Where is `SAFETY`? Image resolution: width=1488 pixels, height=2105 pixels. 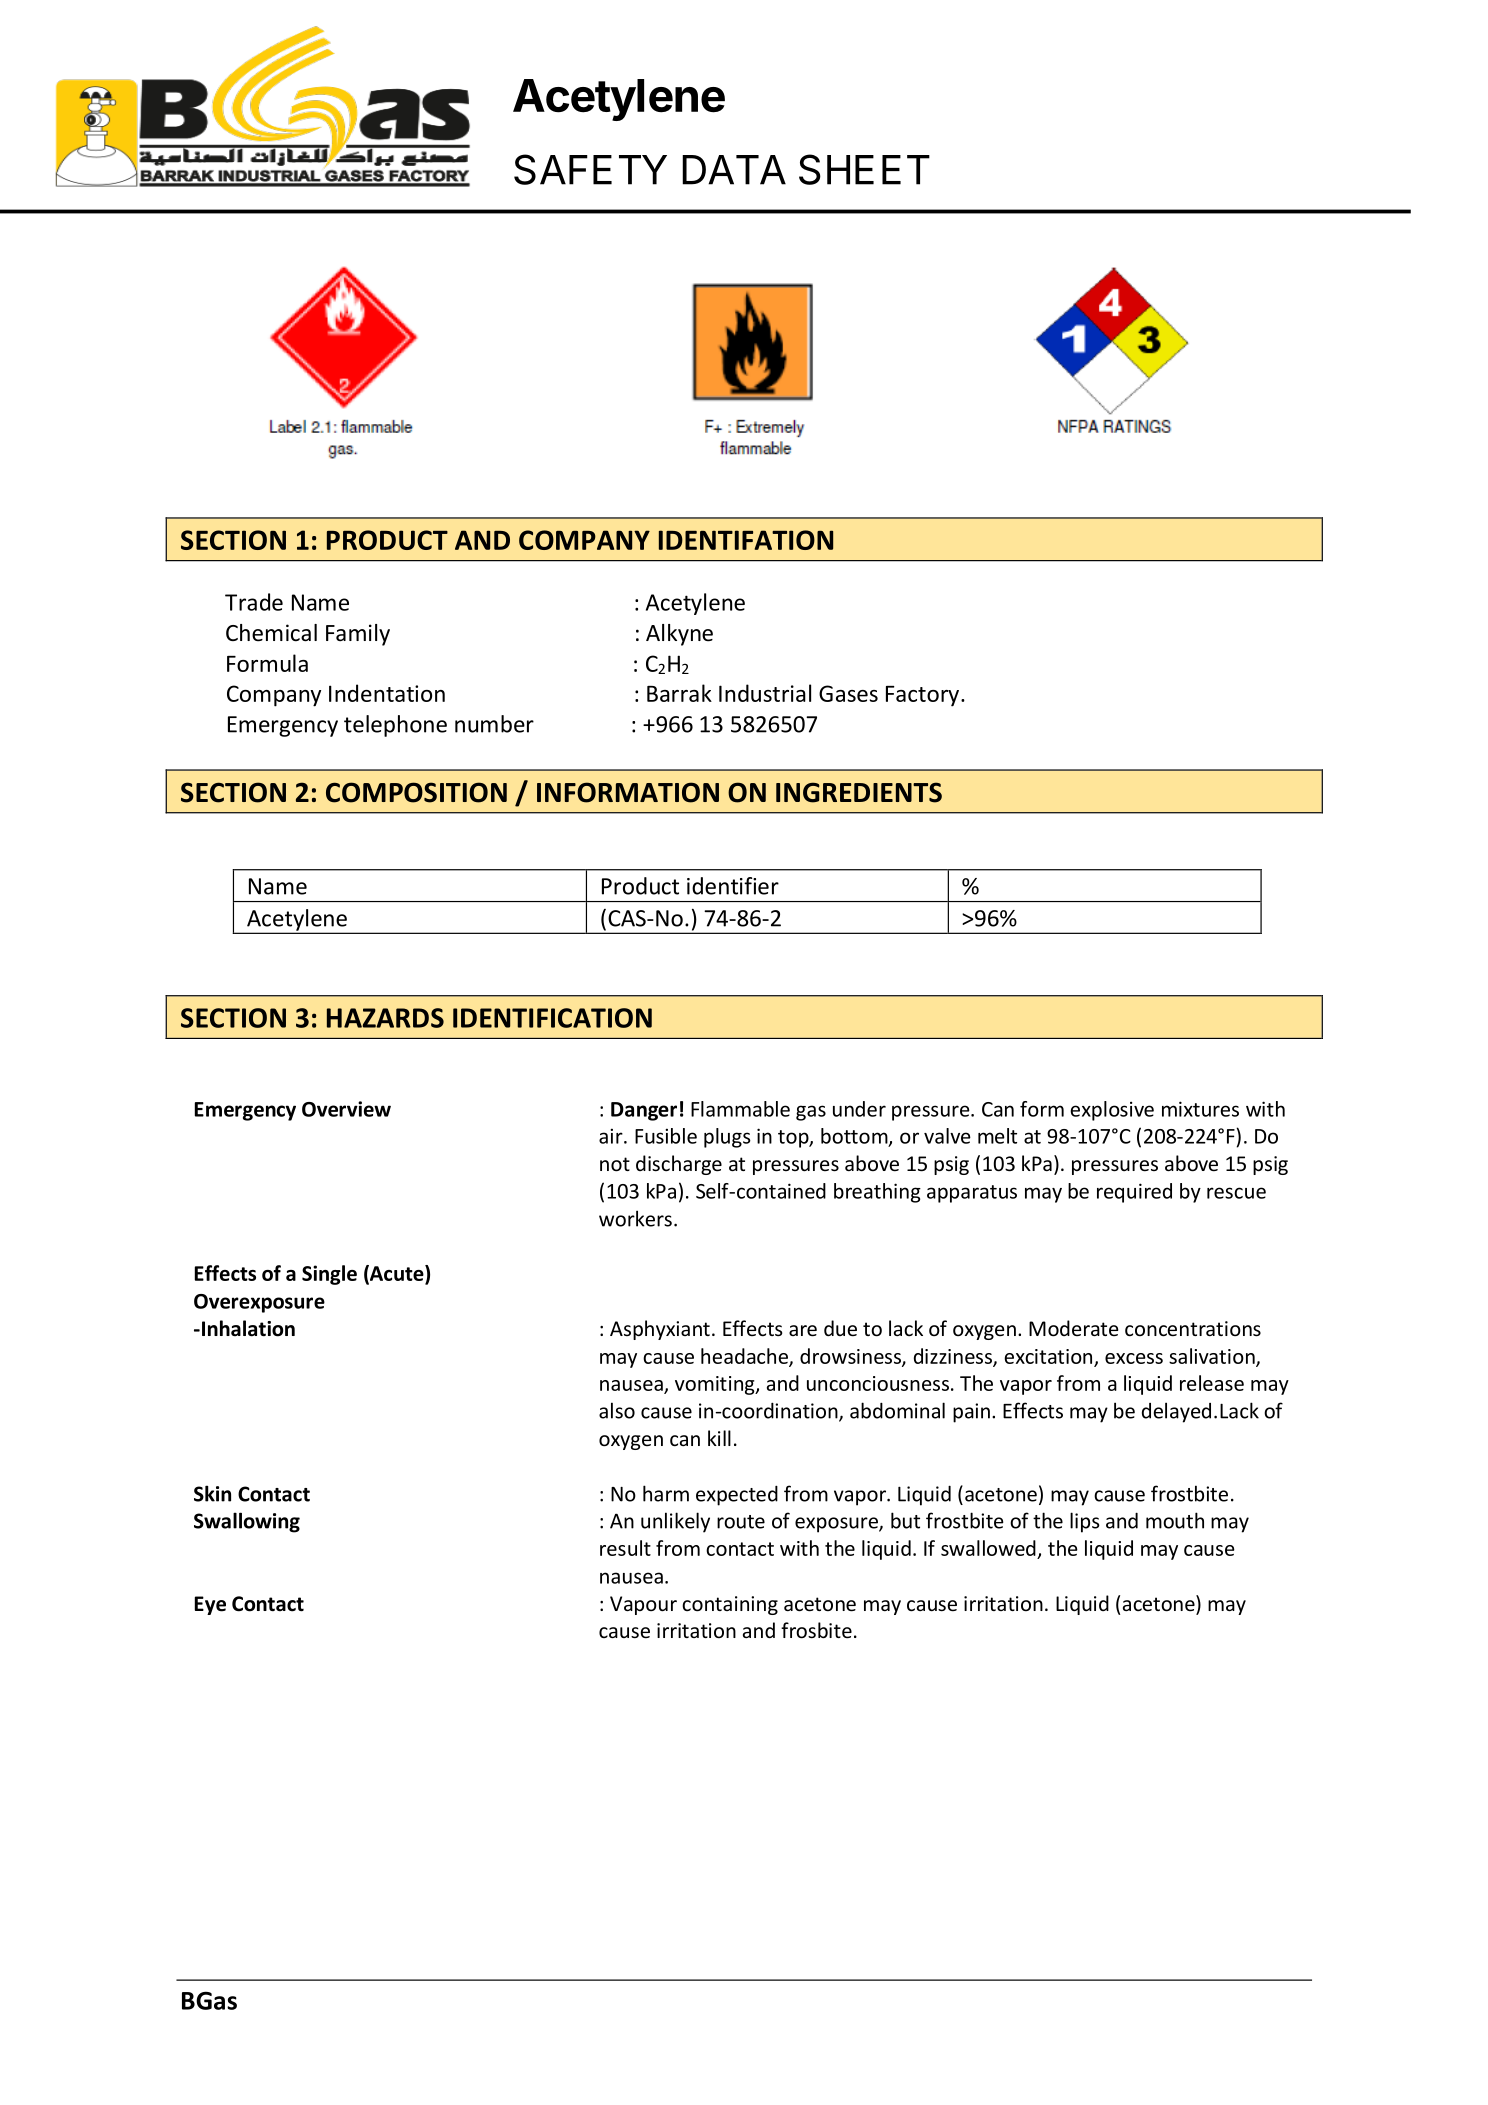 SAFETY is located at coordinates (590, 169).
